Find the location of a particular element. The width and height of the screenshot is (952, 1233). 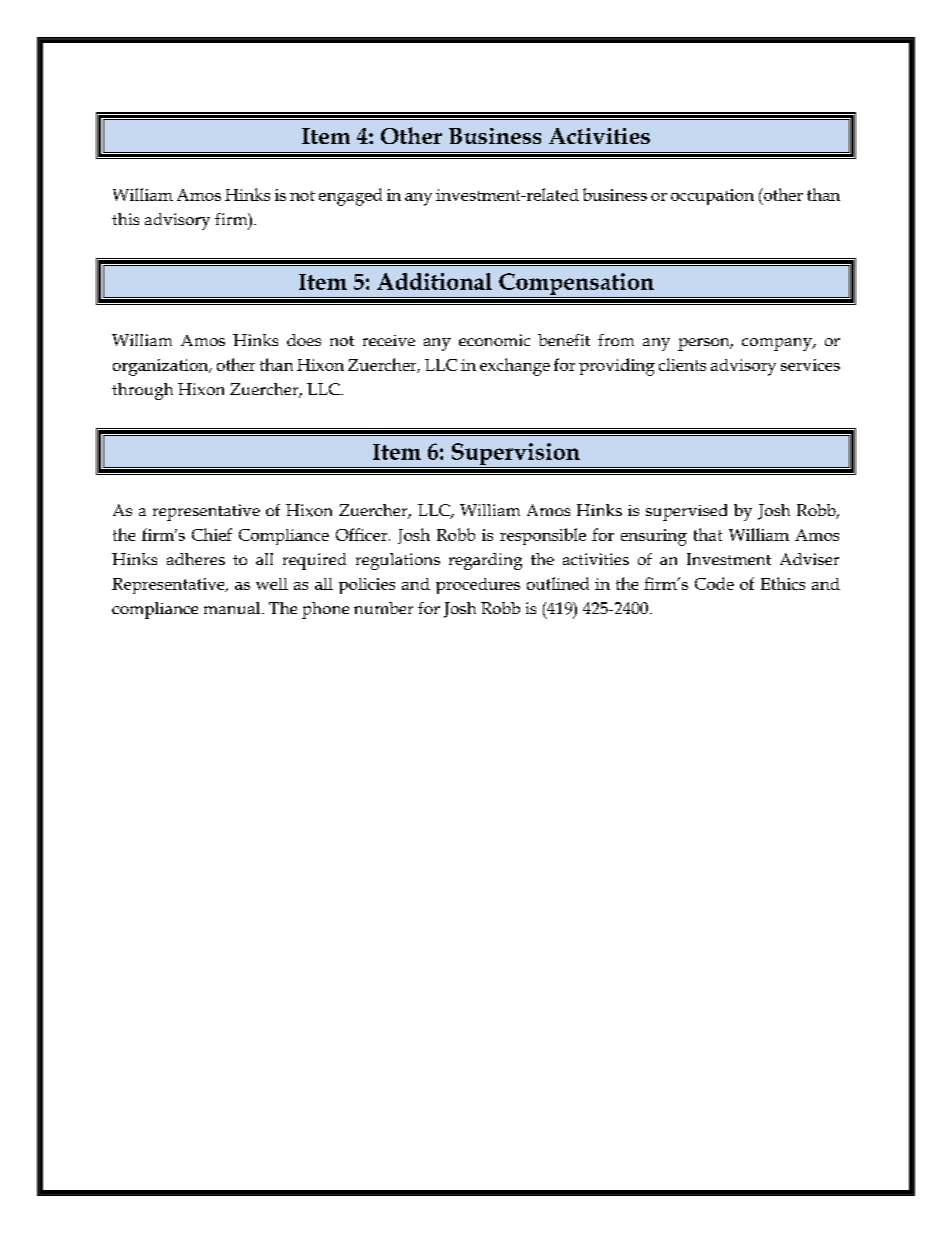

does is located at coordinates (304, 340).
